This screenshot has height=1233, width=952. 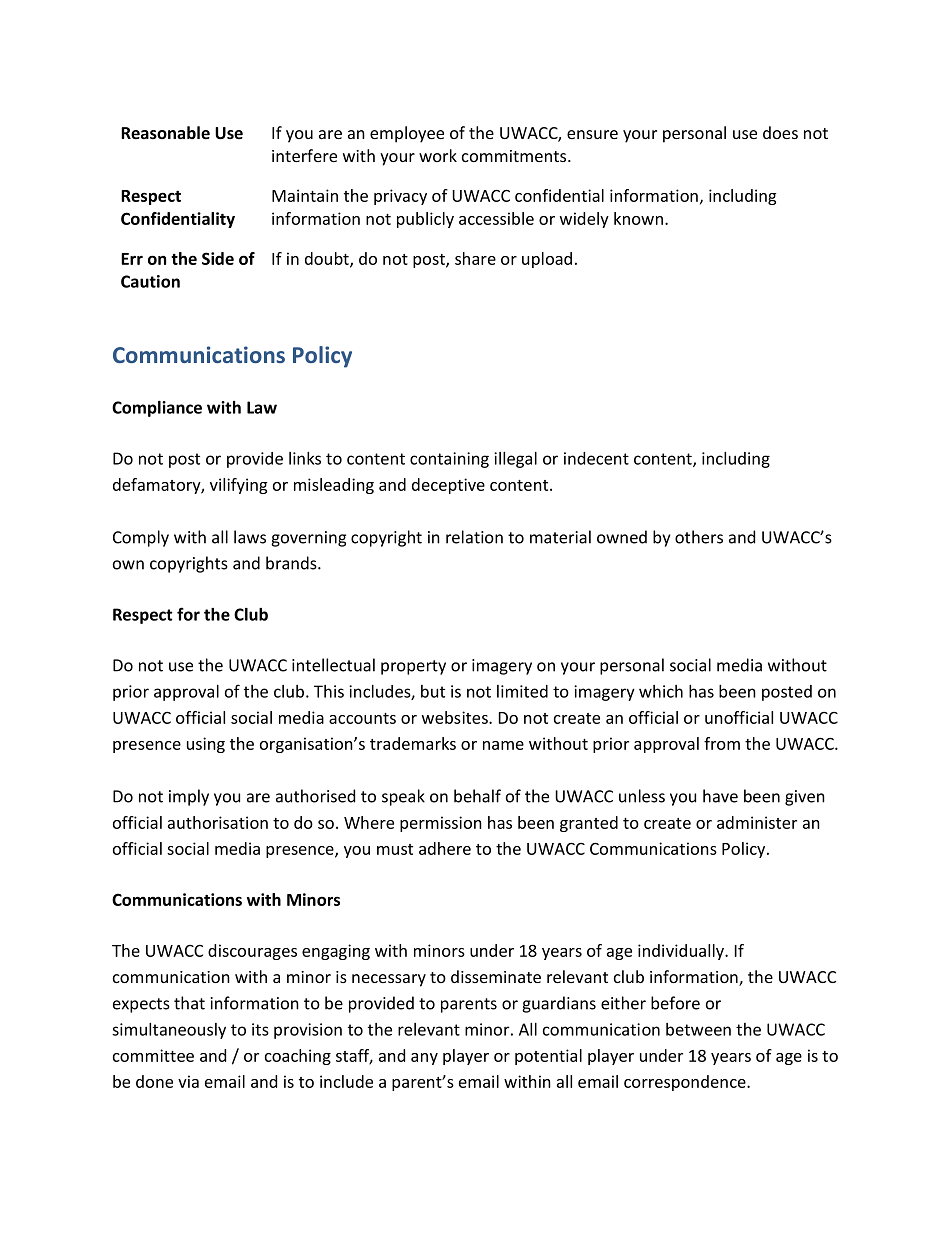 I want to click on others, so click(x=699, y=537).
